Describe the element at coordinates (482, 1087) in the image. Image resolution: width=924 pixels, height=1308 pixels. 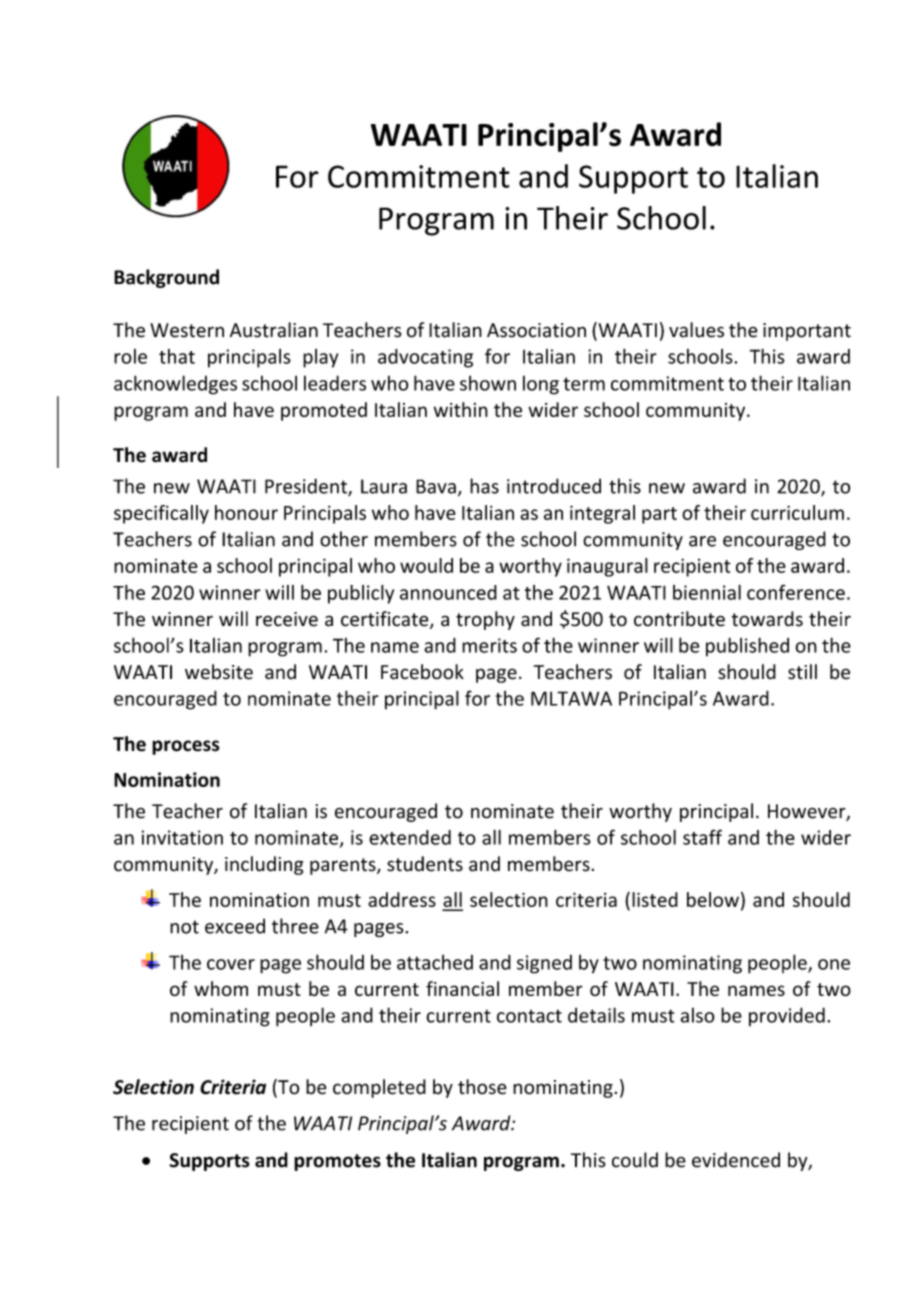
I see `those` at that location.
